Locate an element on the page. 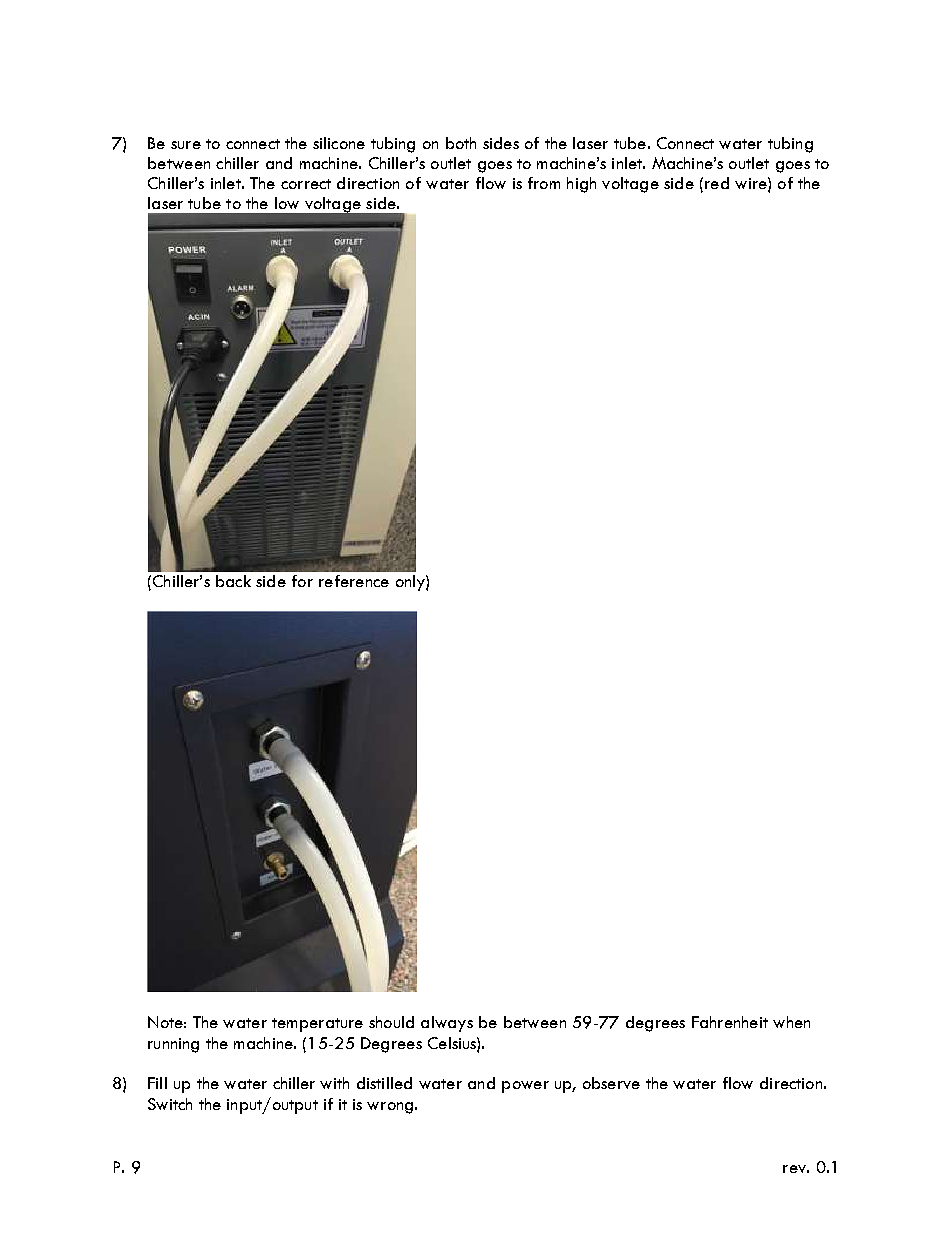  temperature is located at coordinates (317, 1025).
